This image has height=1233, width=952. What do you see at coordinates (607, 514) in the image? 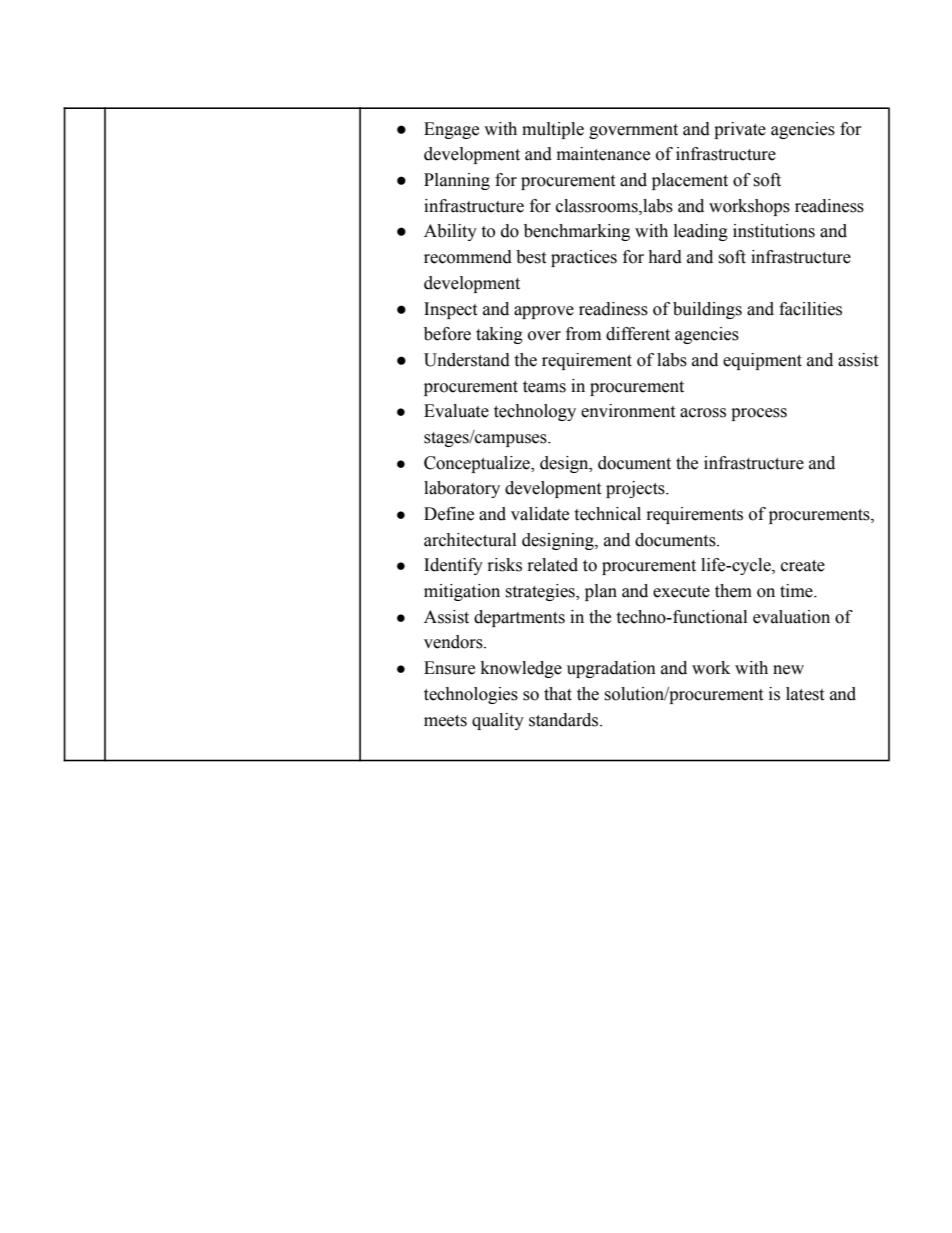
I see `technical` at bounding box center [607, 514].
